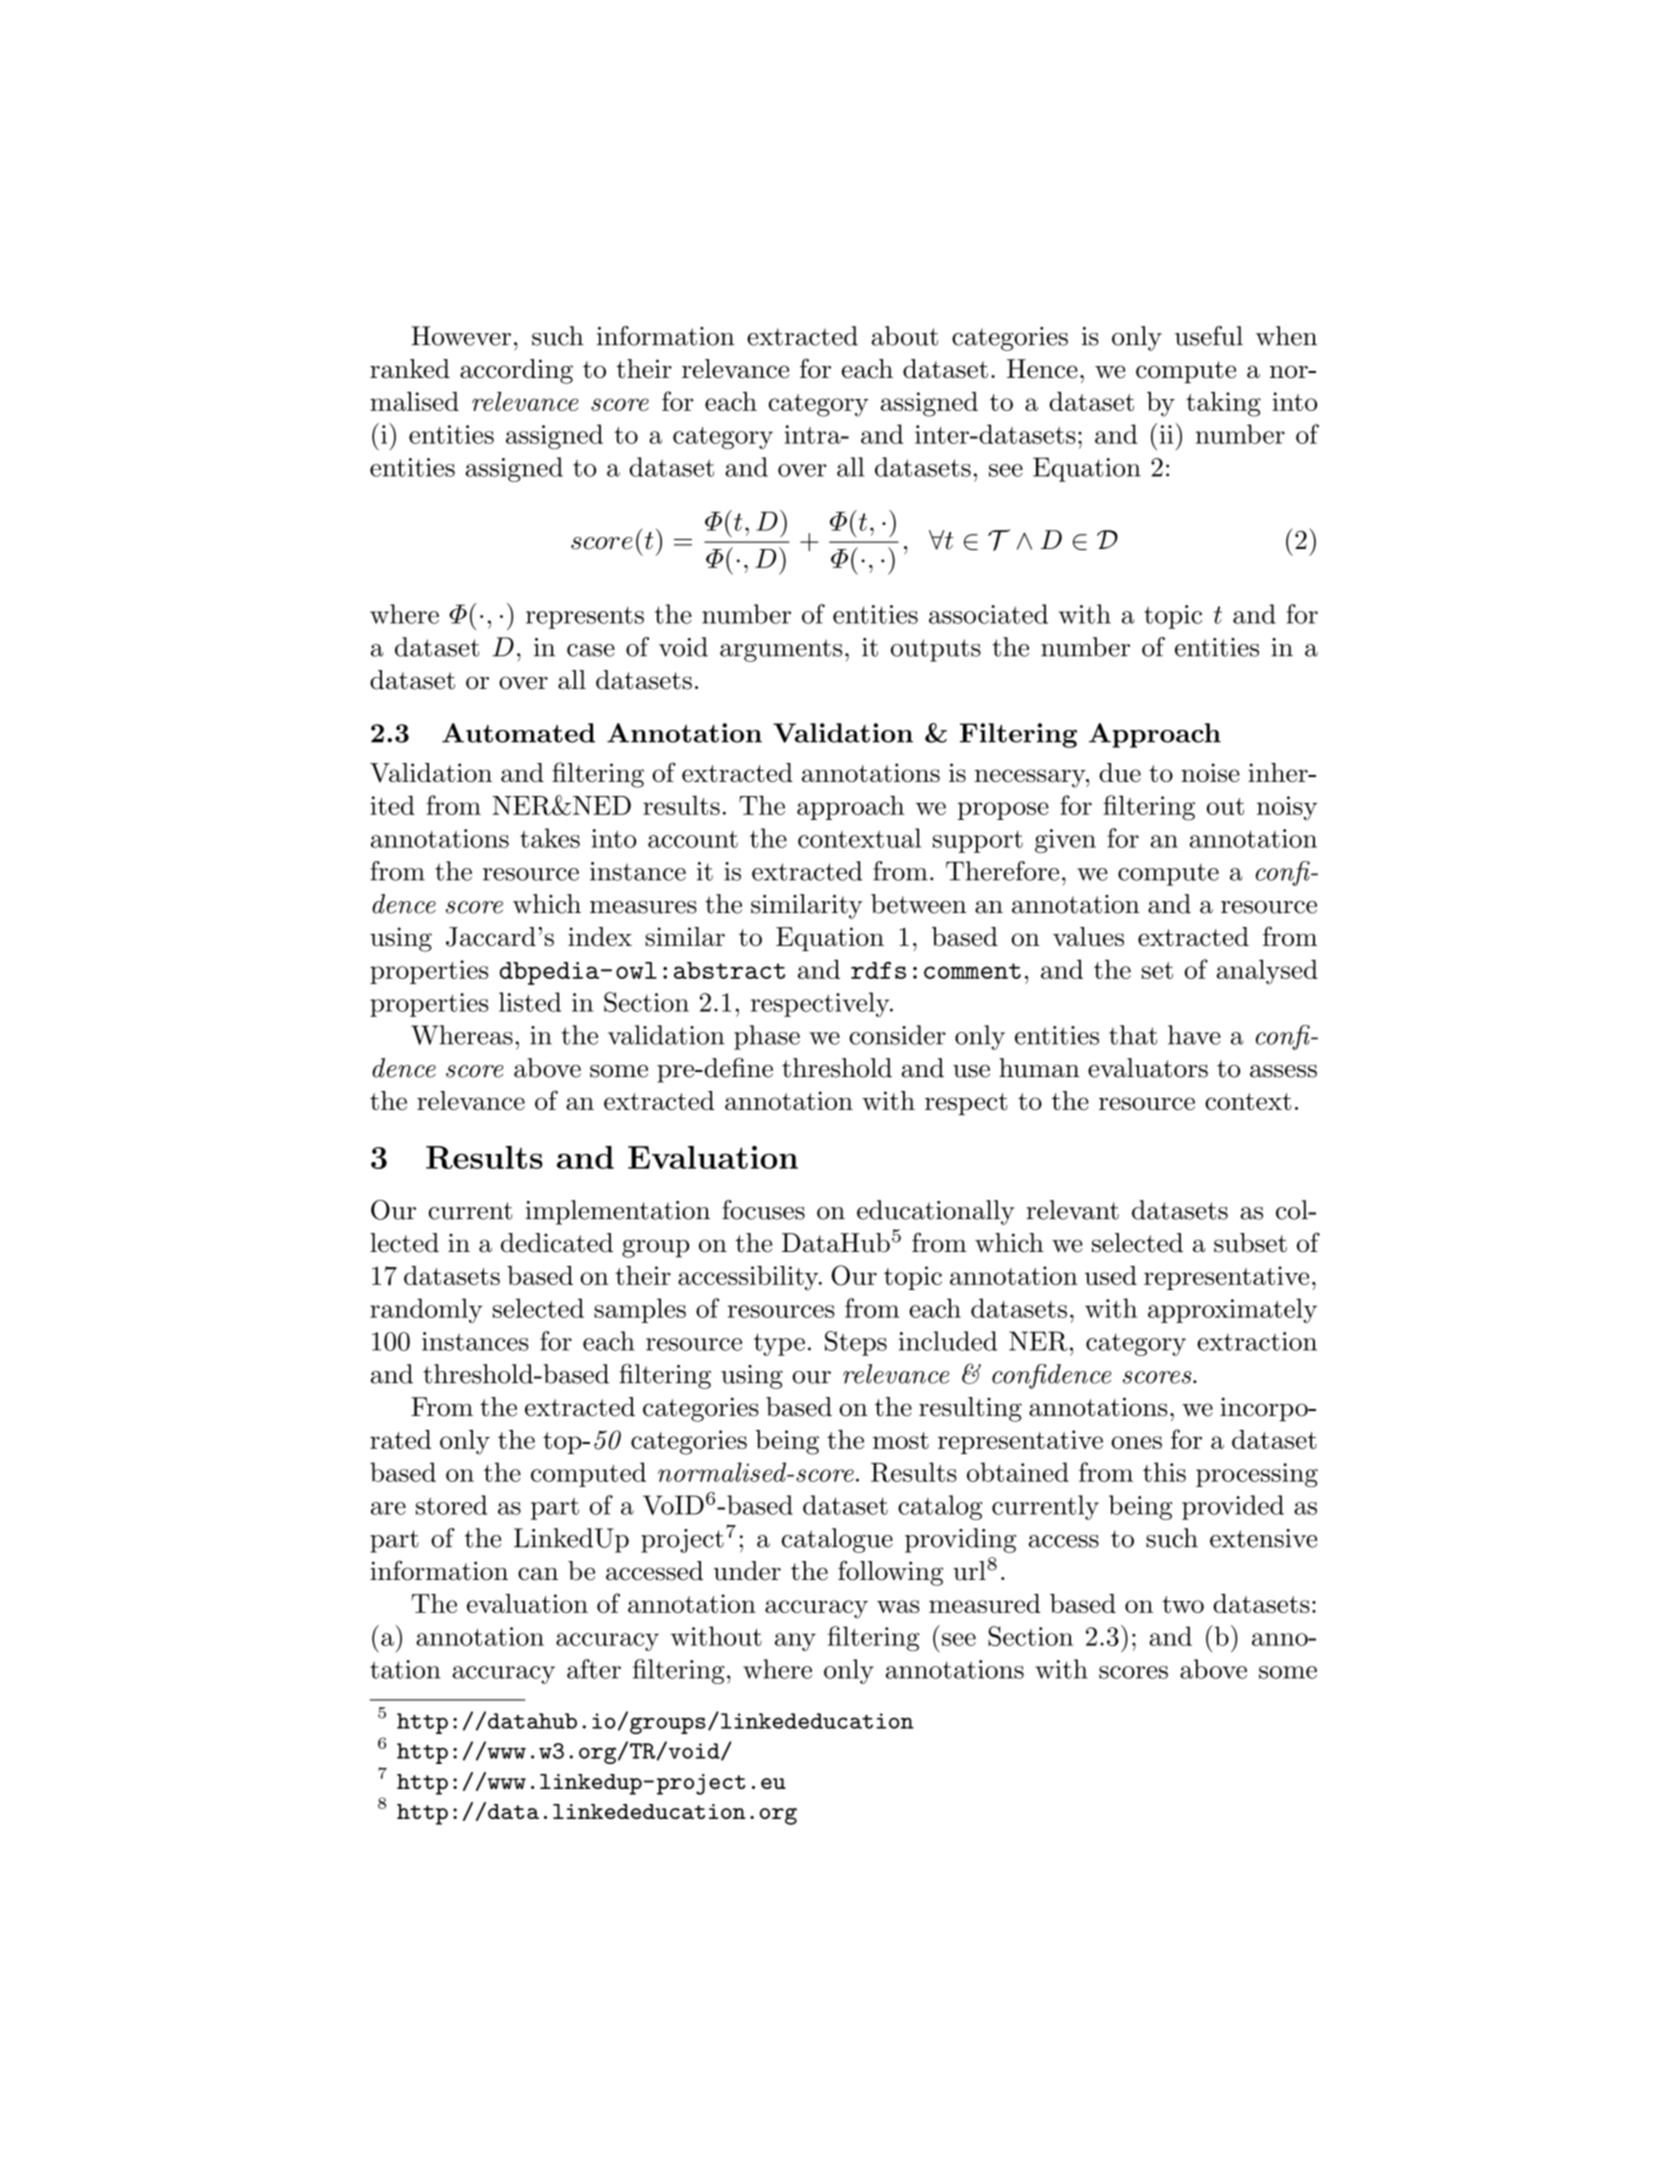 This document has width=1679, height=2173. What do you see at coordinates (1232, 1310) in the document?
I see `approximately` at bounding box center [1232, 1310].
